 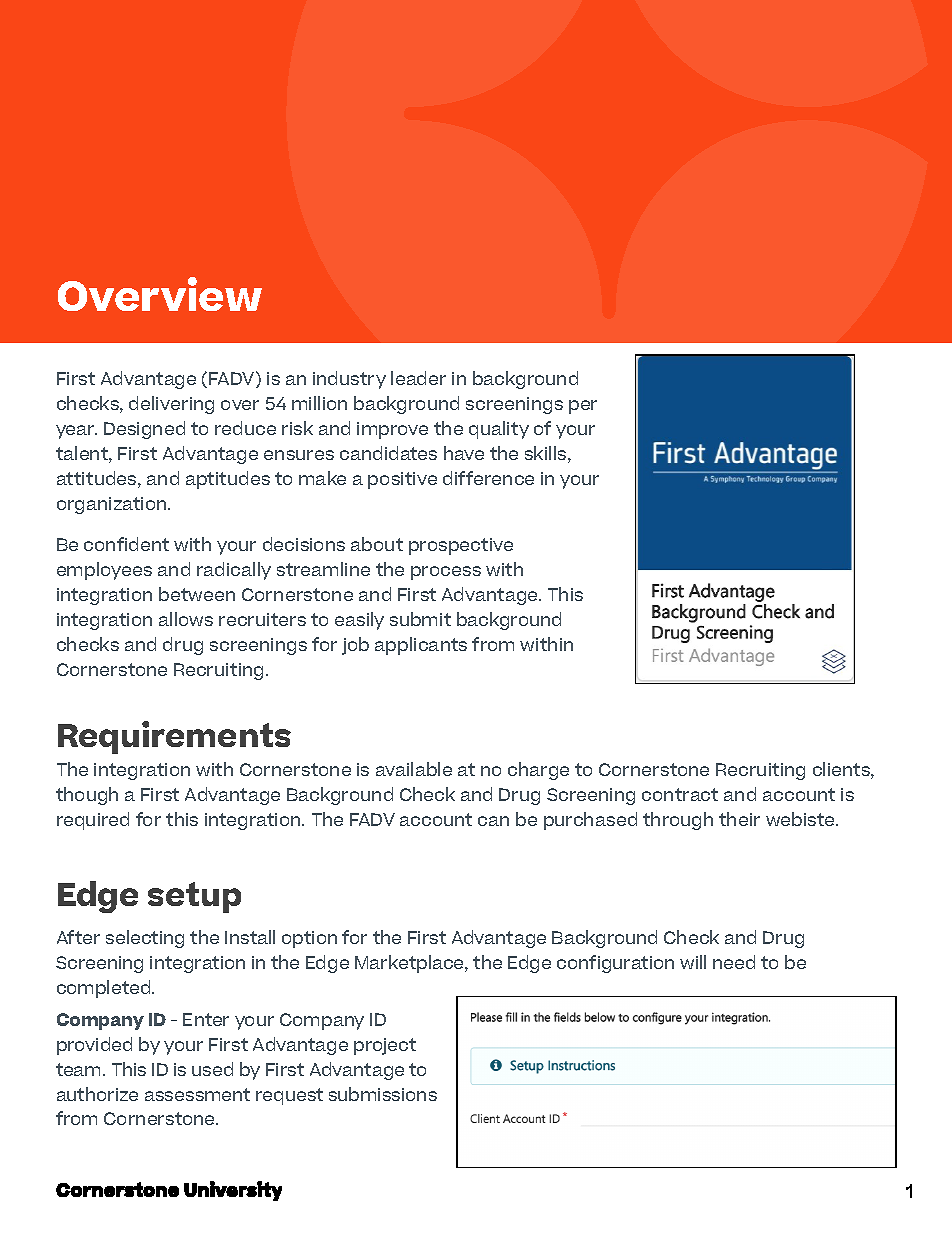 What do you see at coordinates (693, 962) in the screenshot?
I see `will` at bounding box center [693, 962].
